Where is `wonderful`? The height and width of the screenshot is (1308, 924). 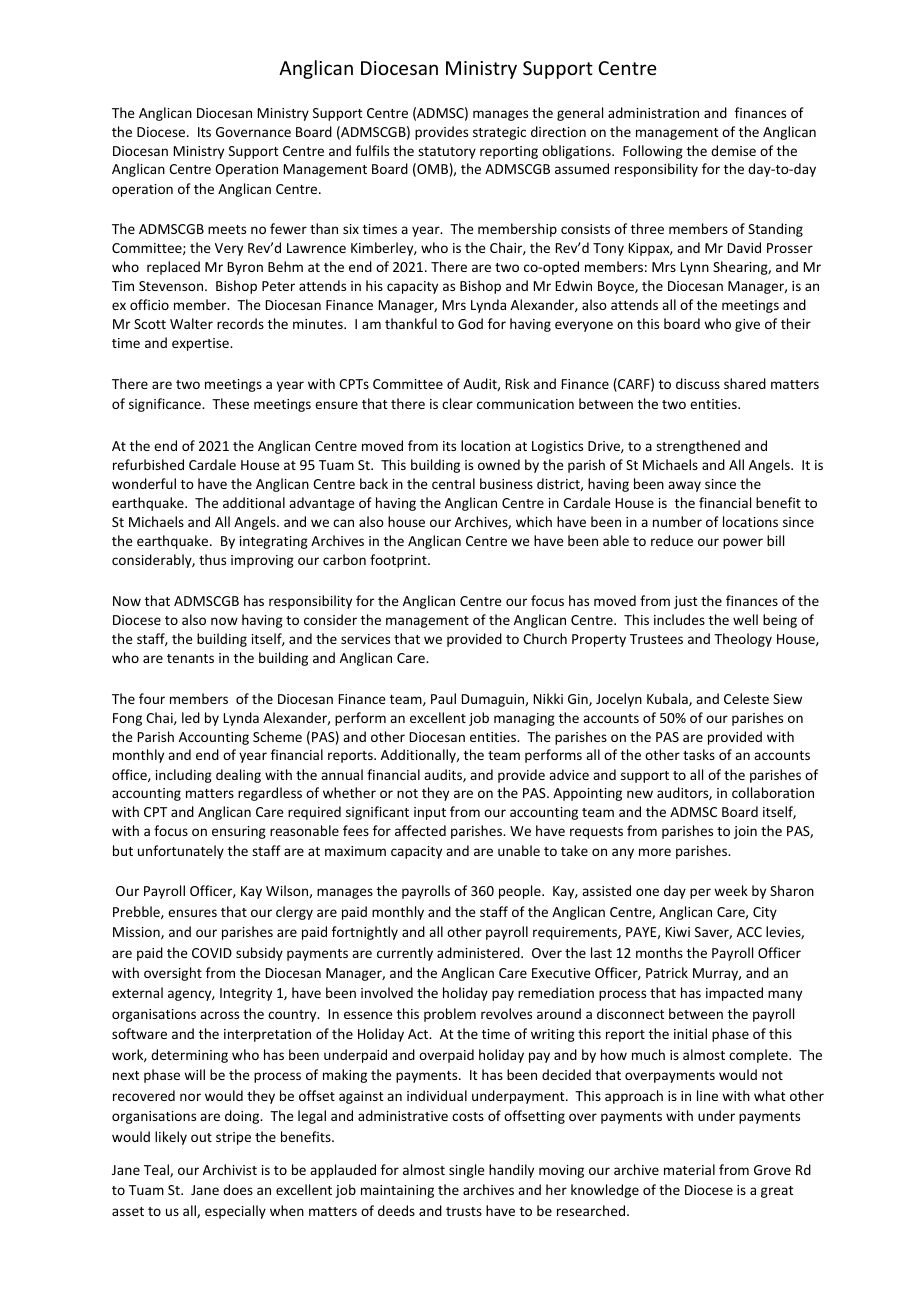 wonderful is located at coordinates (144, 483).
